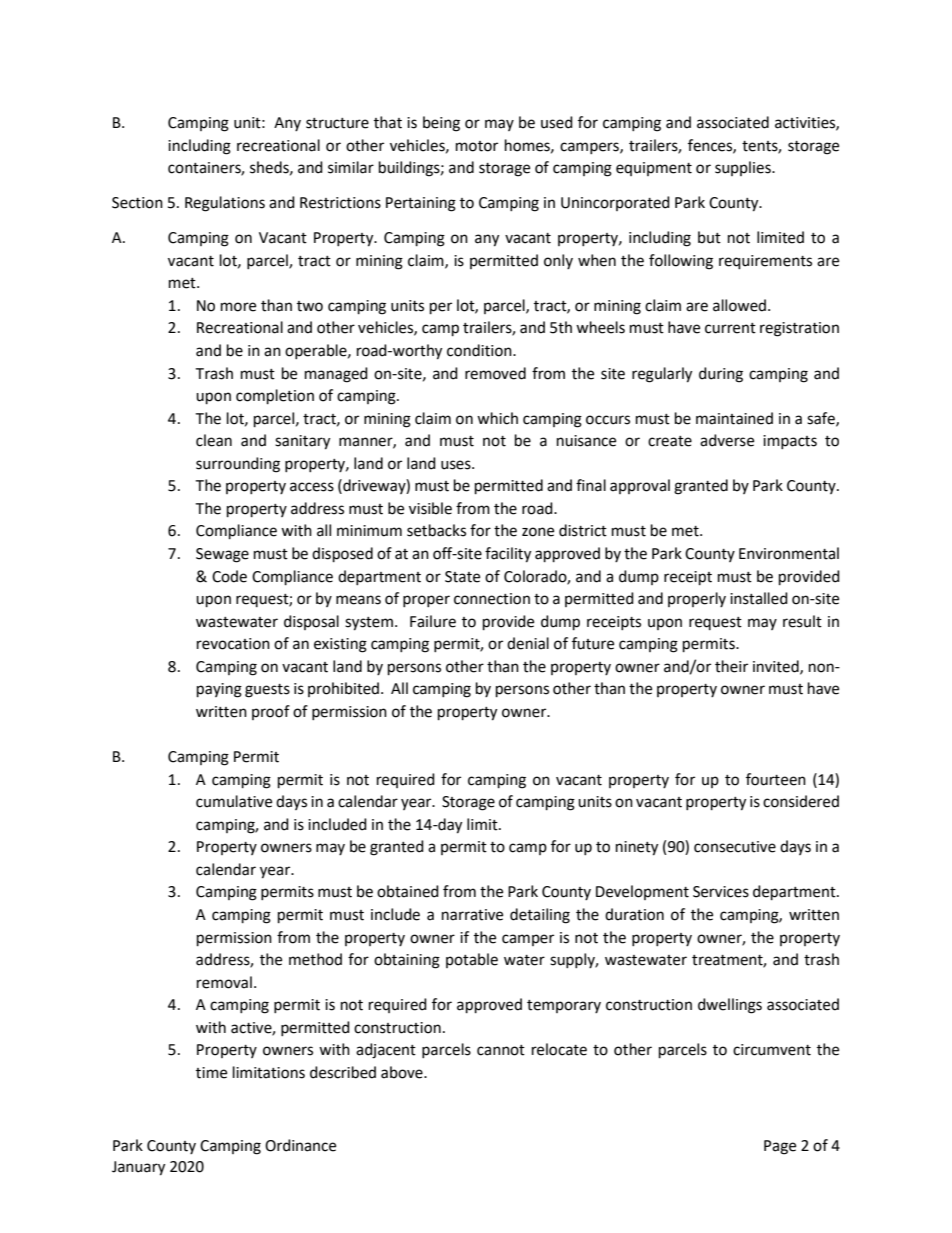  I want to click on Ordinance, so click(300, 1145).
